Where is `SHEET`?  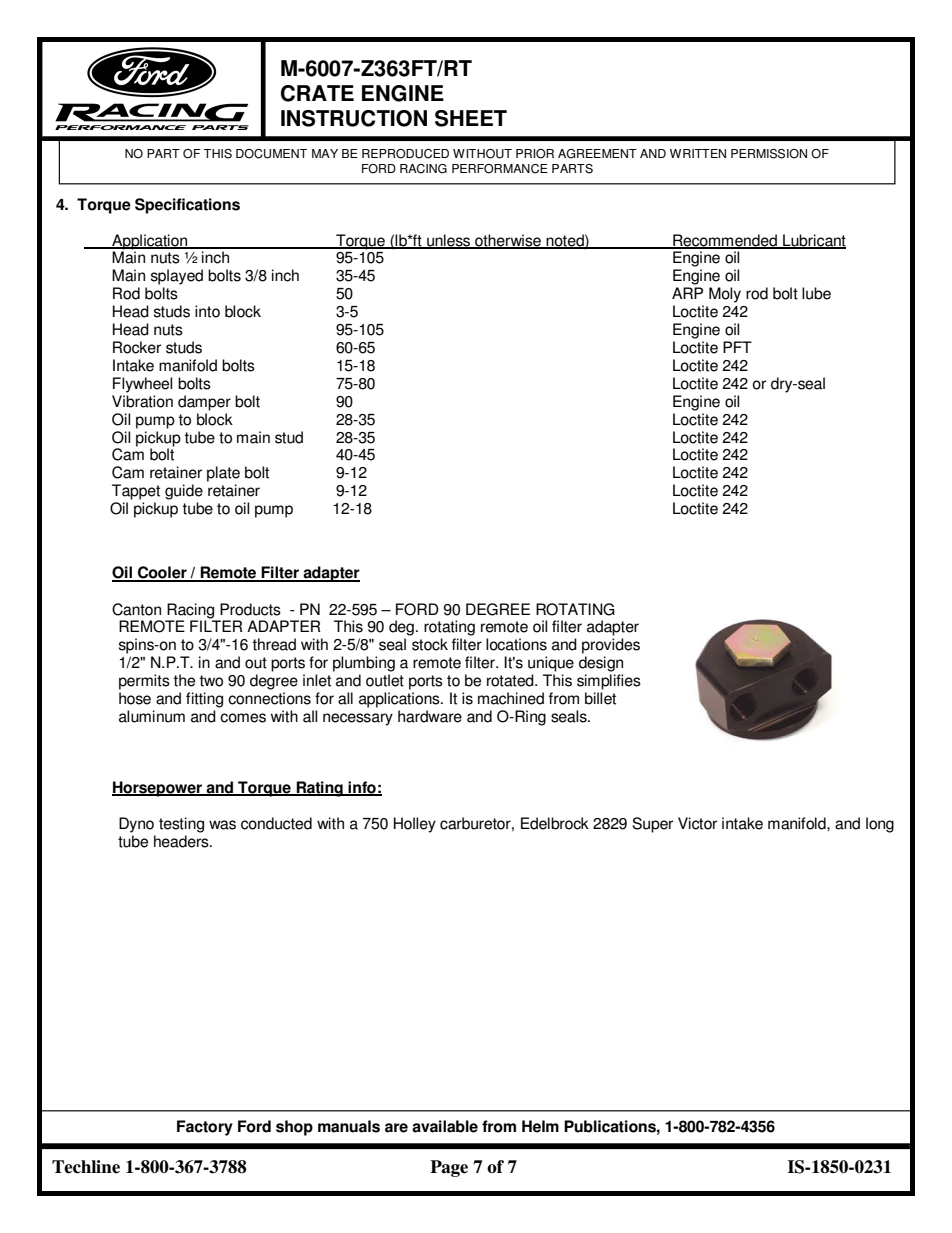 SHEET is located at coordinates (471, 118).
